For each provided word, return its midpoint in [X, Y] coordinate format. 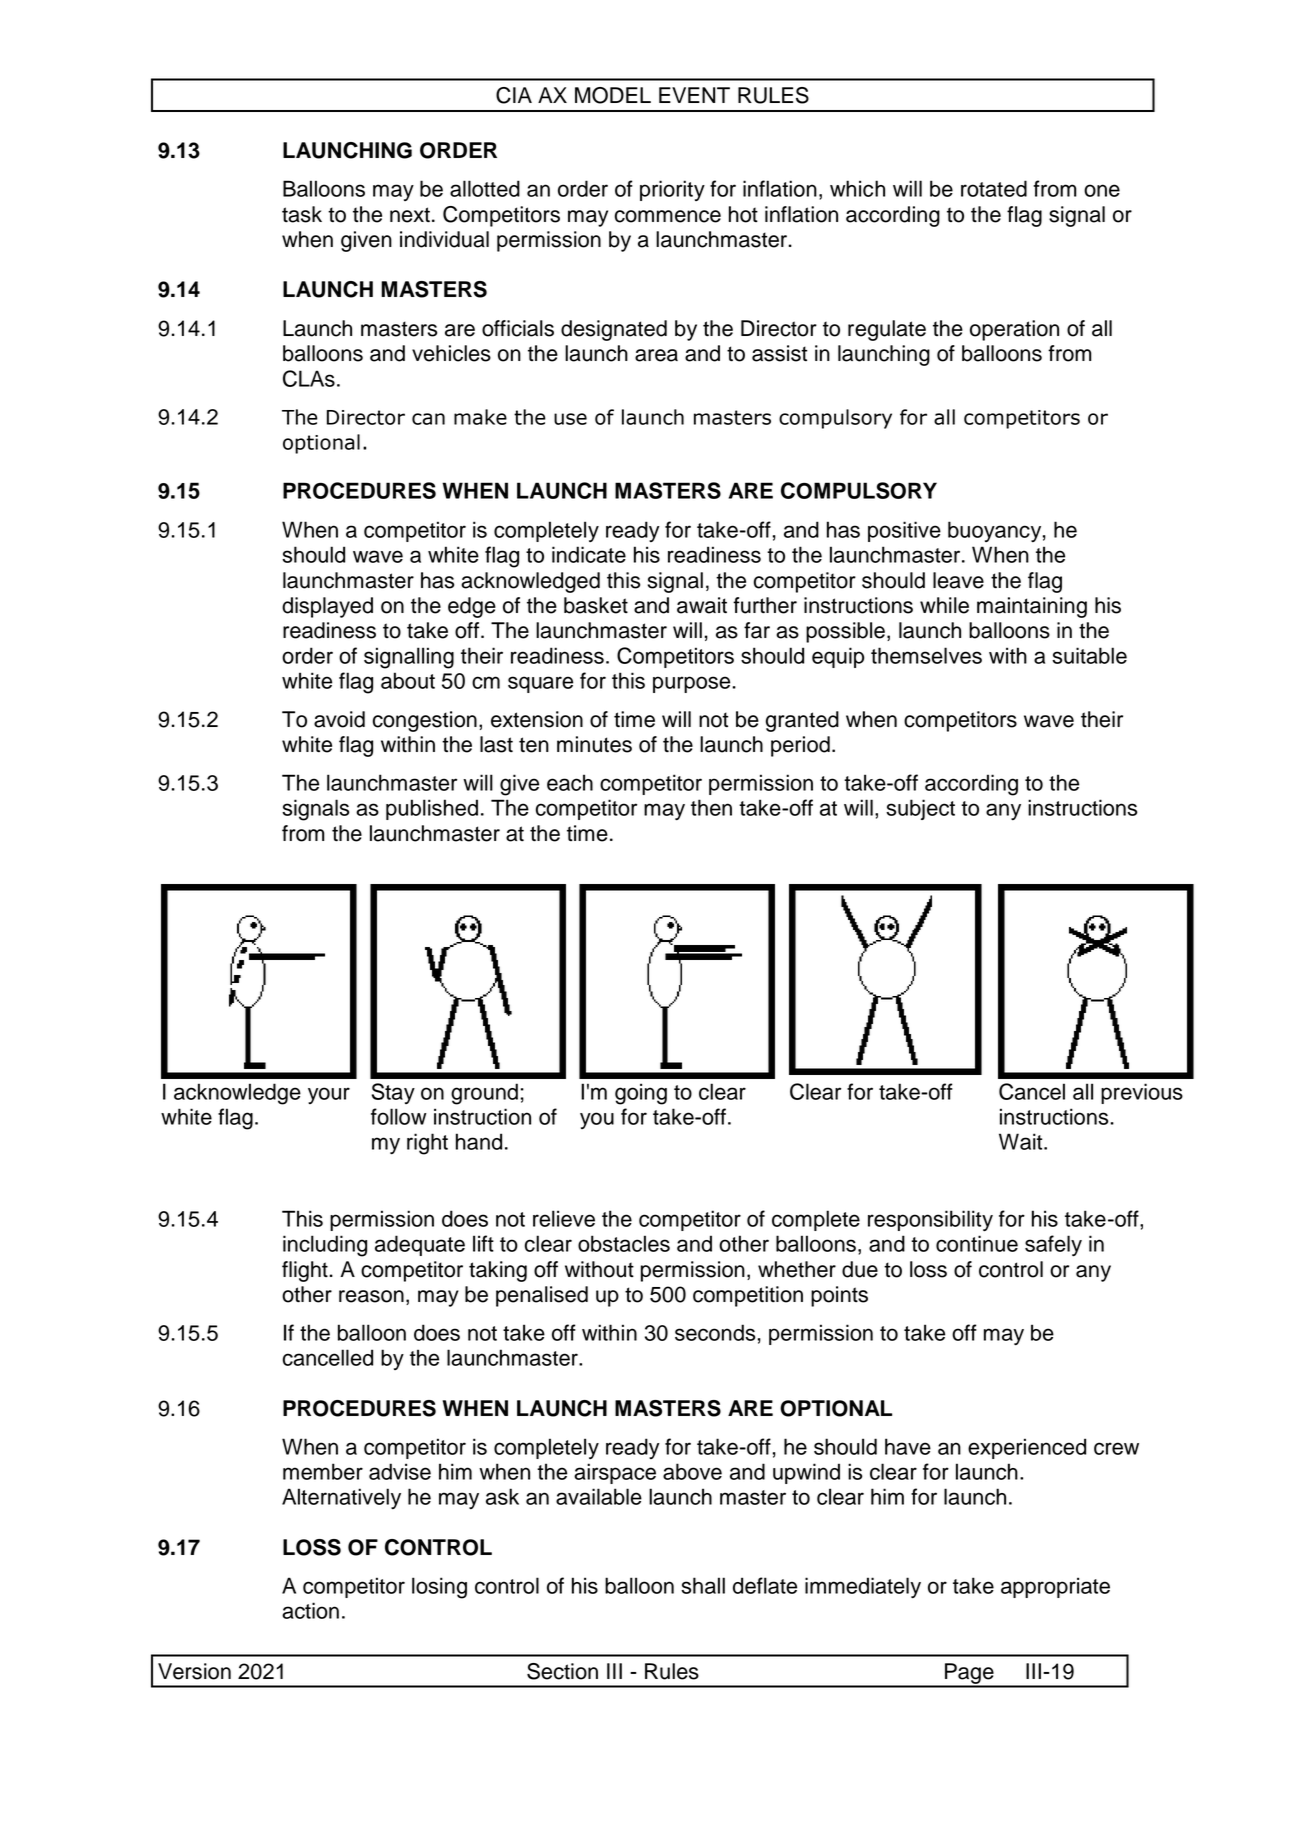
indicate [589, 554]
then [711, 807]
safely [1053, 1245]
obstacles [624, 1243]
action [310, 1610]
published [432, 809]
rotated [994, 188]
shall [703, 1585]
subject [920, 809]
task [302, 214]
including [325, 1246]
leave [958, 580]
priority [672, 190]
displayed [327, 607]
